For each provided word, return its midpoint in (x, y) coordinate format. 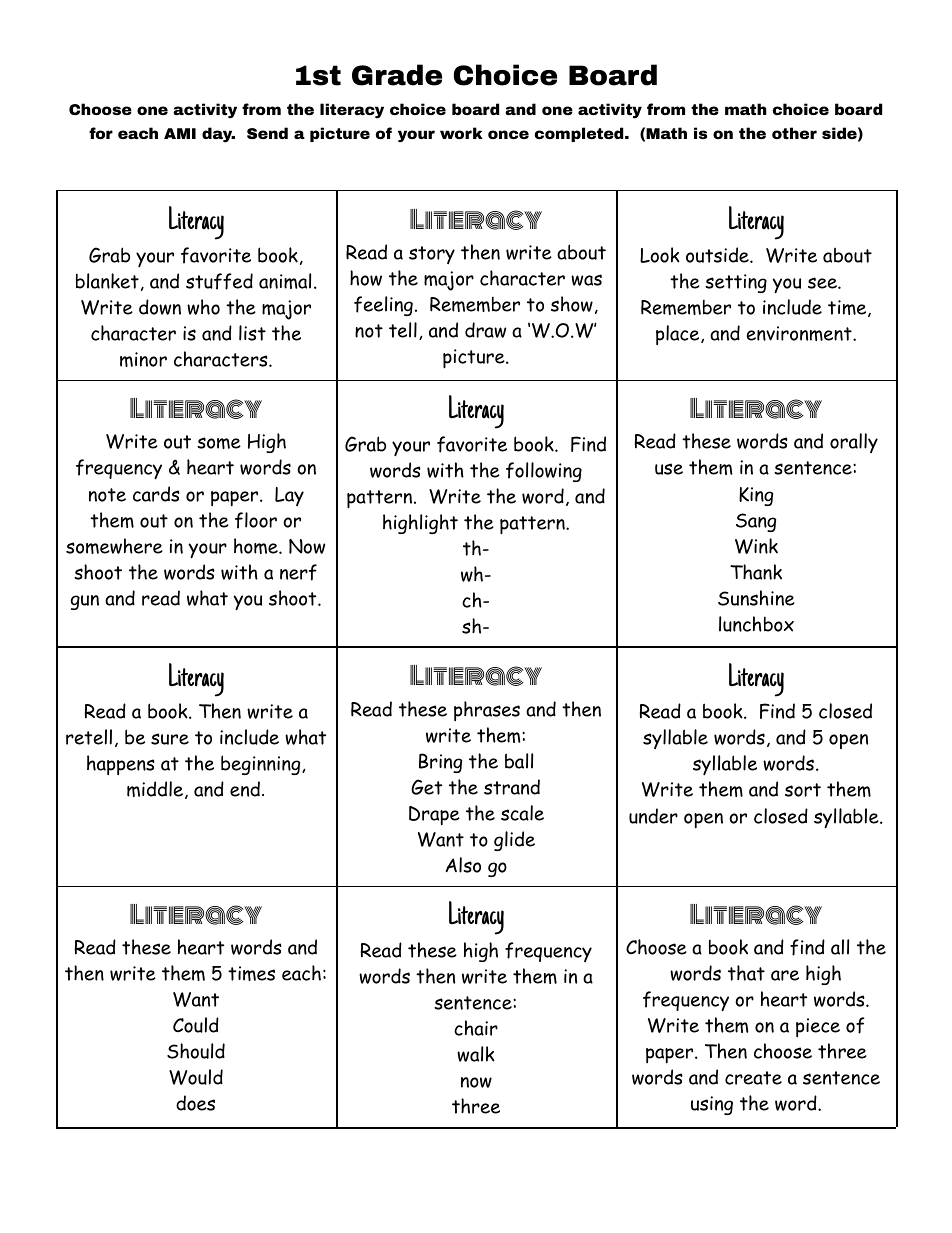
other (794, 133)
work (461, 133)
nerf (298, 572)
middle (155, 789)
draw (486, 330)
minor (143, 359)
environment (800, 333)
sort (803, 790)
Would (196, 1077)
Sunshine (756, 598)
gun (85, 602)
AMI (180, 133)
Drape (434, 815)
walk (476, 1054)
